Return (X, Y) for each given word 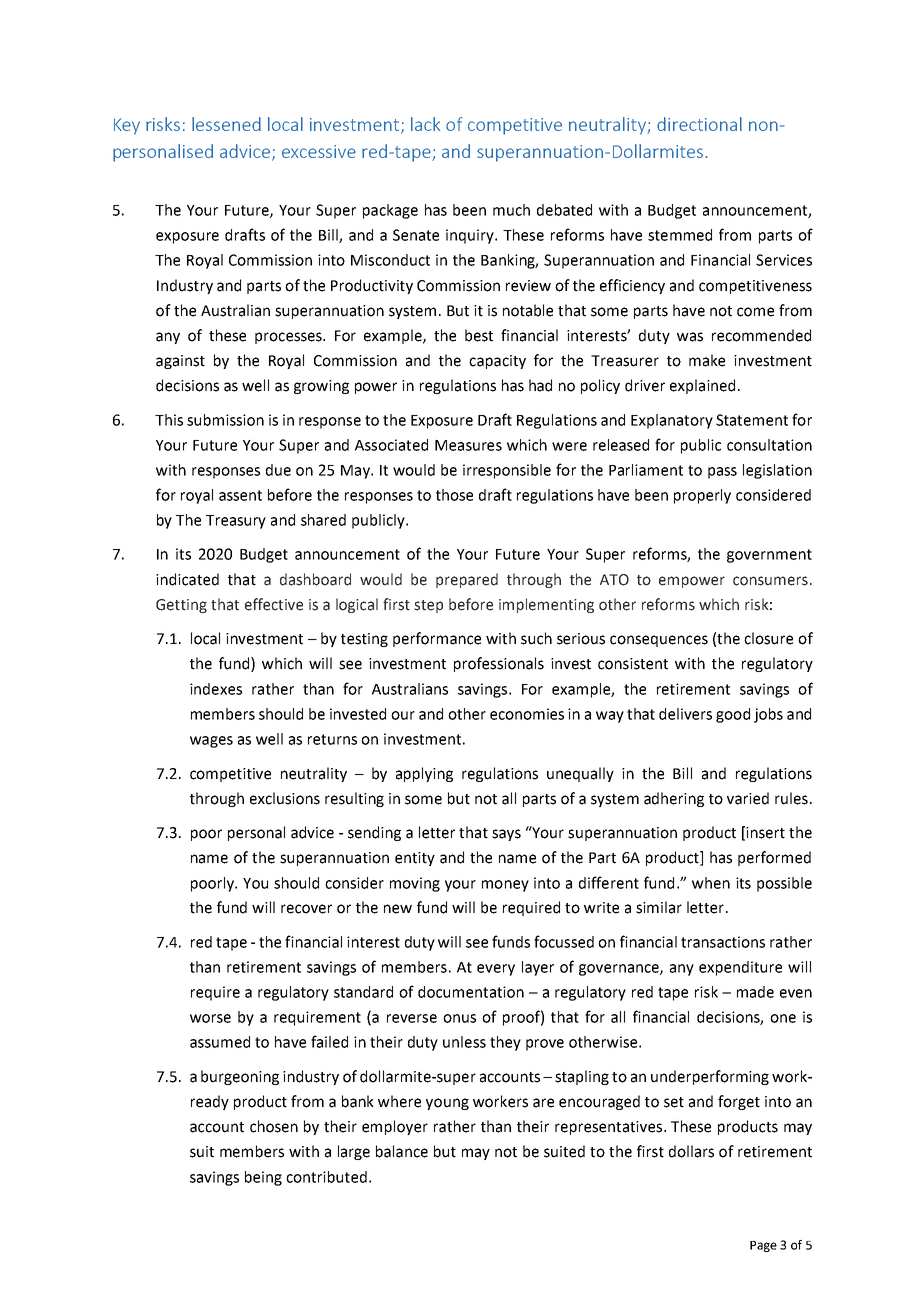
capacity (497, 362)
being (263, 1178)
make (707, 360)
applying (424, 774)
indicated (187, 579)
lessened (226, 124)
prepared (467, 580)
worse (210, 1018)
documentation (471, 992)
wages (211, 742)
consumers (770, 581)
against (180, 362)
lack (425, 124)
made (755, 992)
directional (699, 124)
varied (748, 798)
